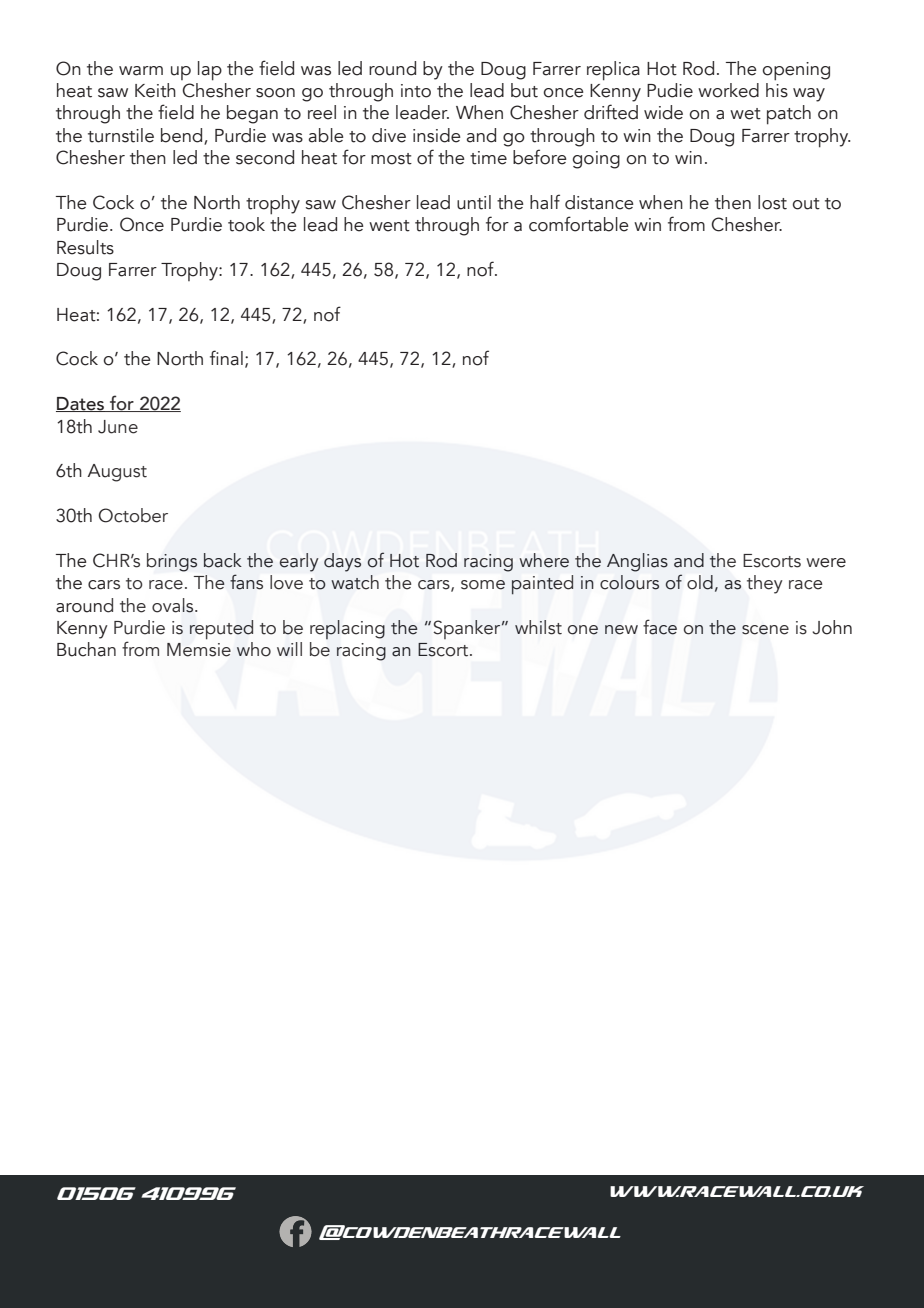 Image resolution: width=924 pixels, height=1308 pixels. I want to click on scene, so click(765, 630).
